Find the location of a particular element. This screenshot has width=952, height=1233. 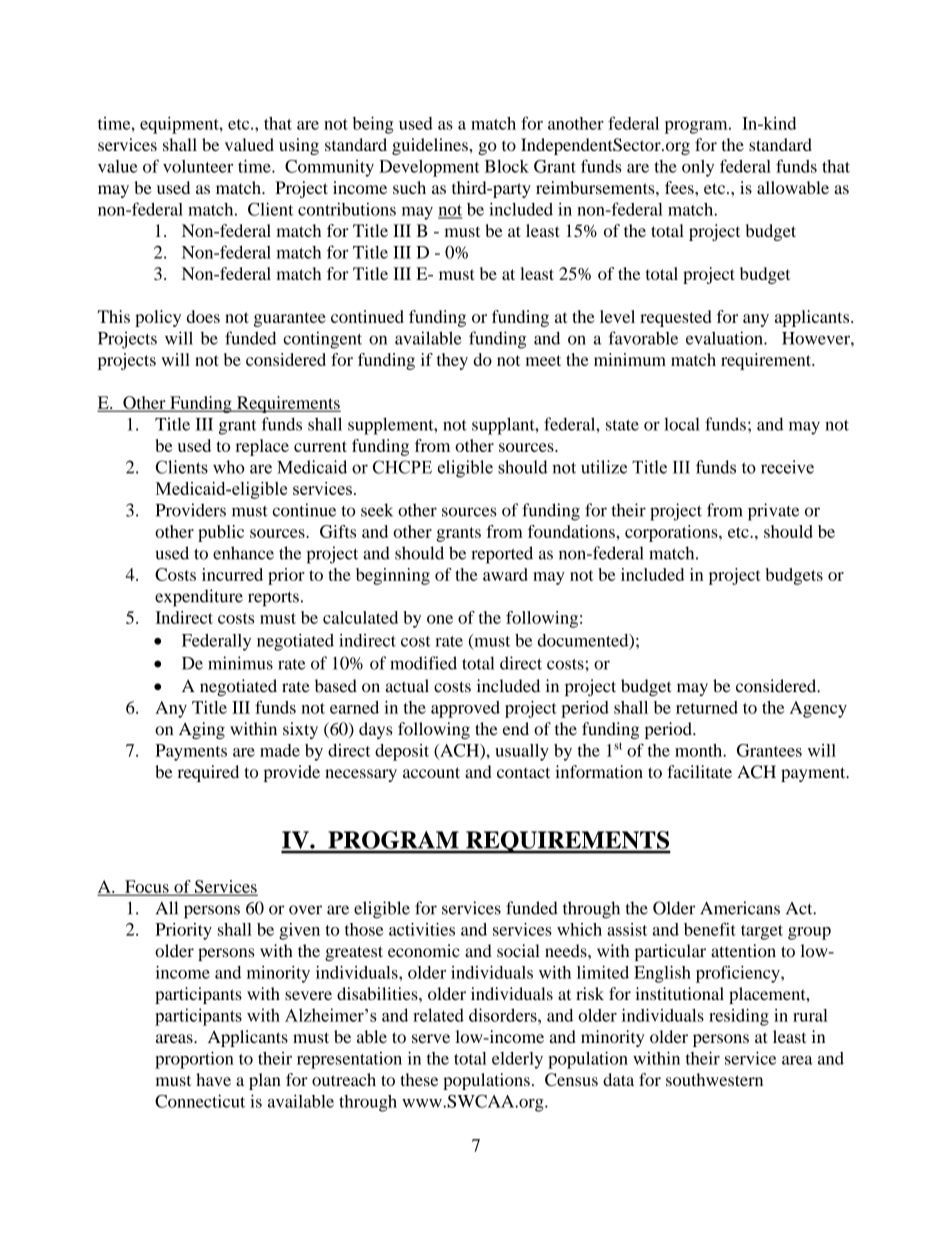

guidelines is located at coordinates (431, 146).
